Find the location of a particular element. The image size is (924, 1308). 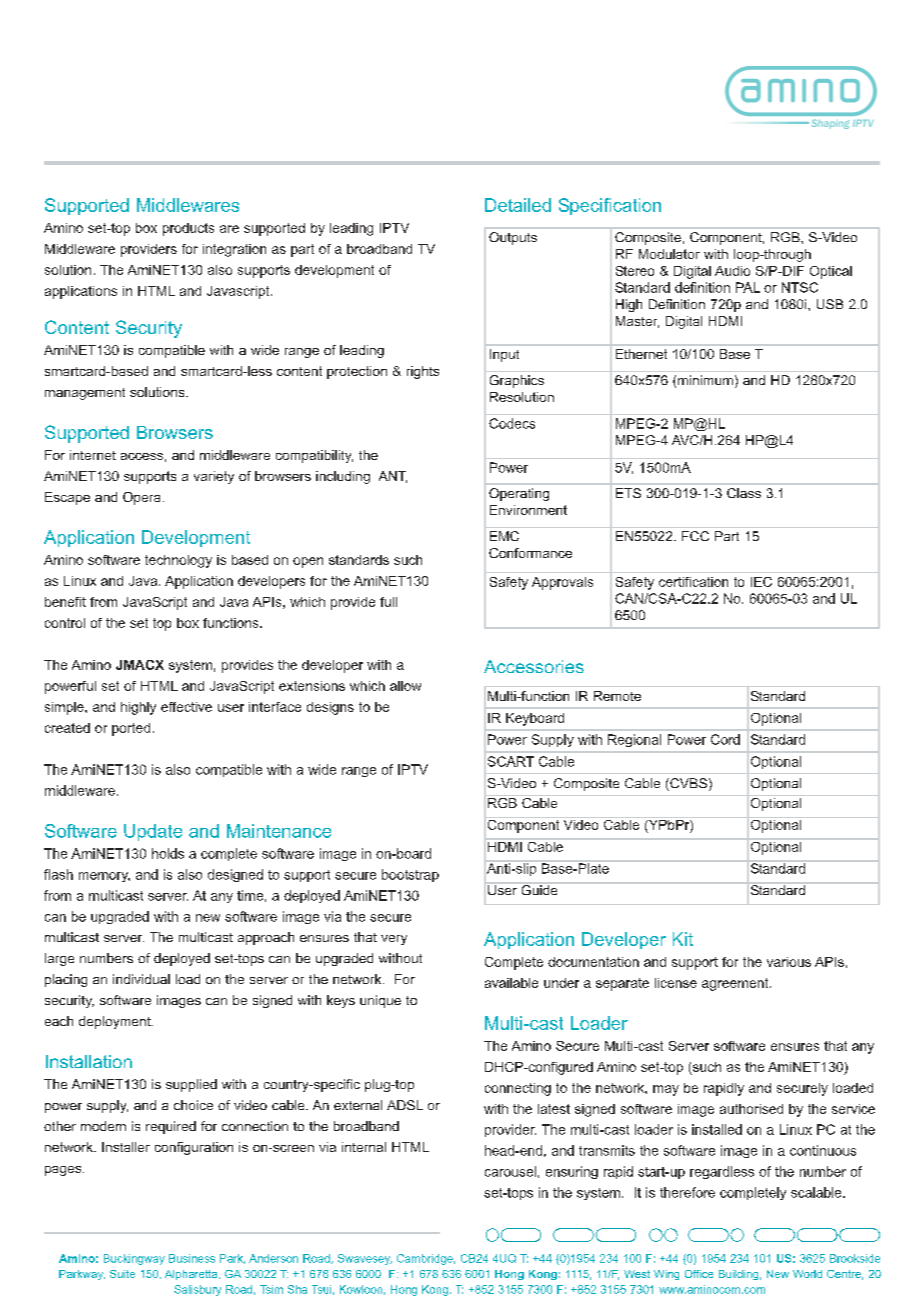

Business is located at coordinates (192, 1258).
